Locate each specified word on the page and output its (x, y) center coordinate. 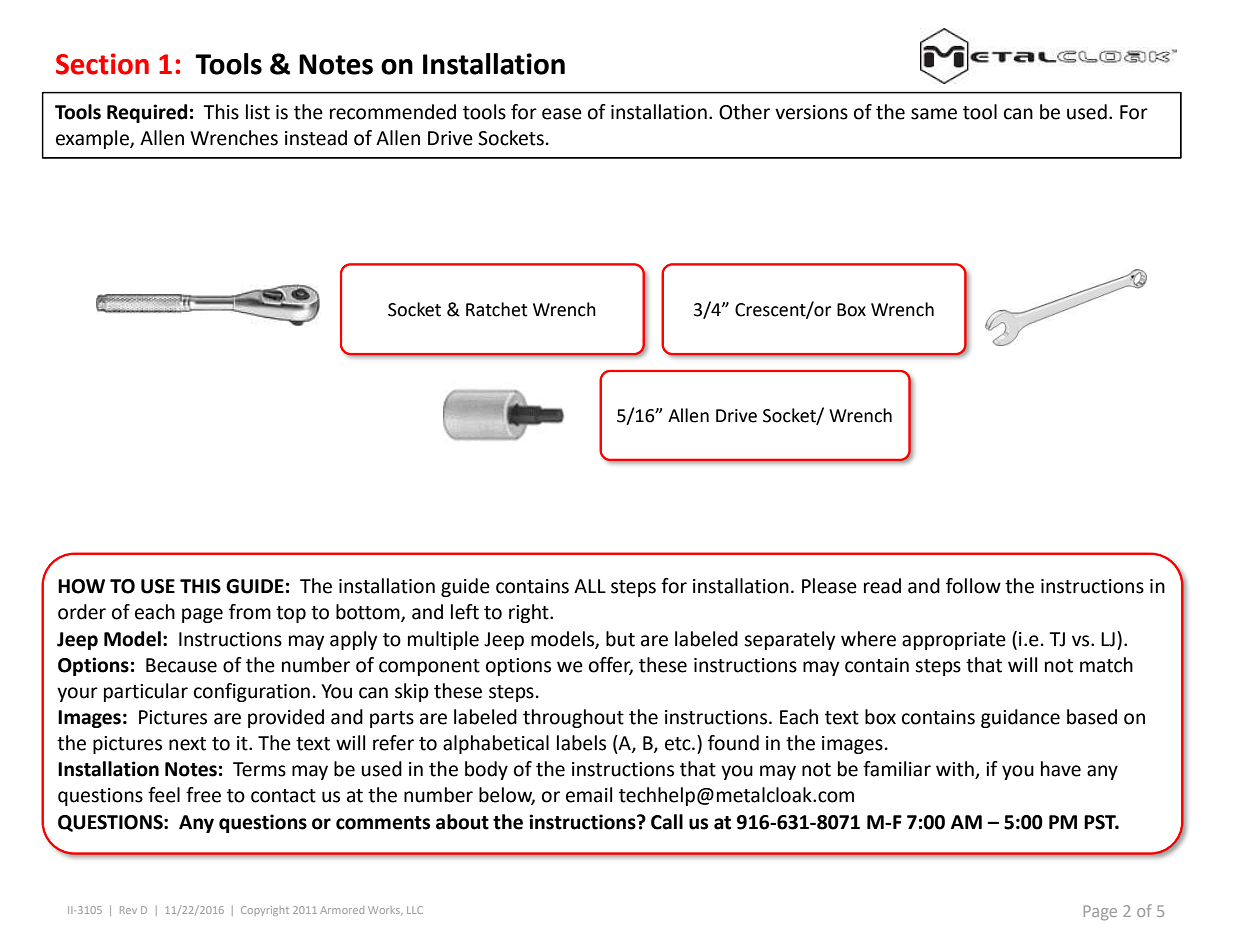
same (934, 114)
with (956, 770)
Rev (128, 910)
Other (744, 112)
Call (667, 822)
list (258, 112)
